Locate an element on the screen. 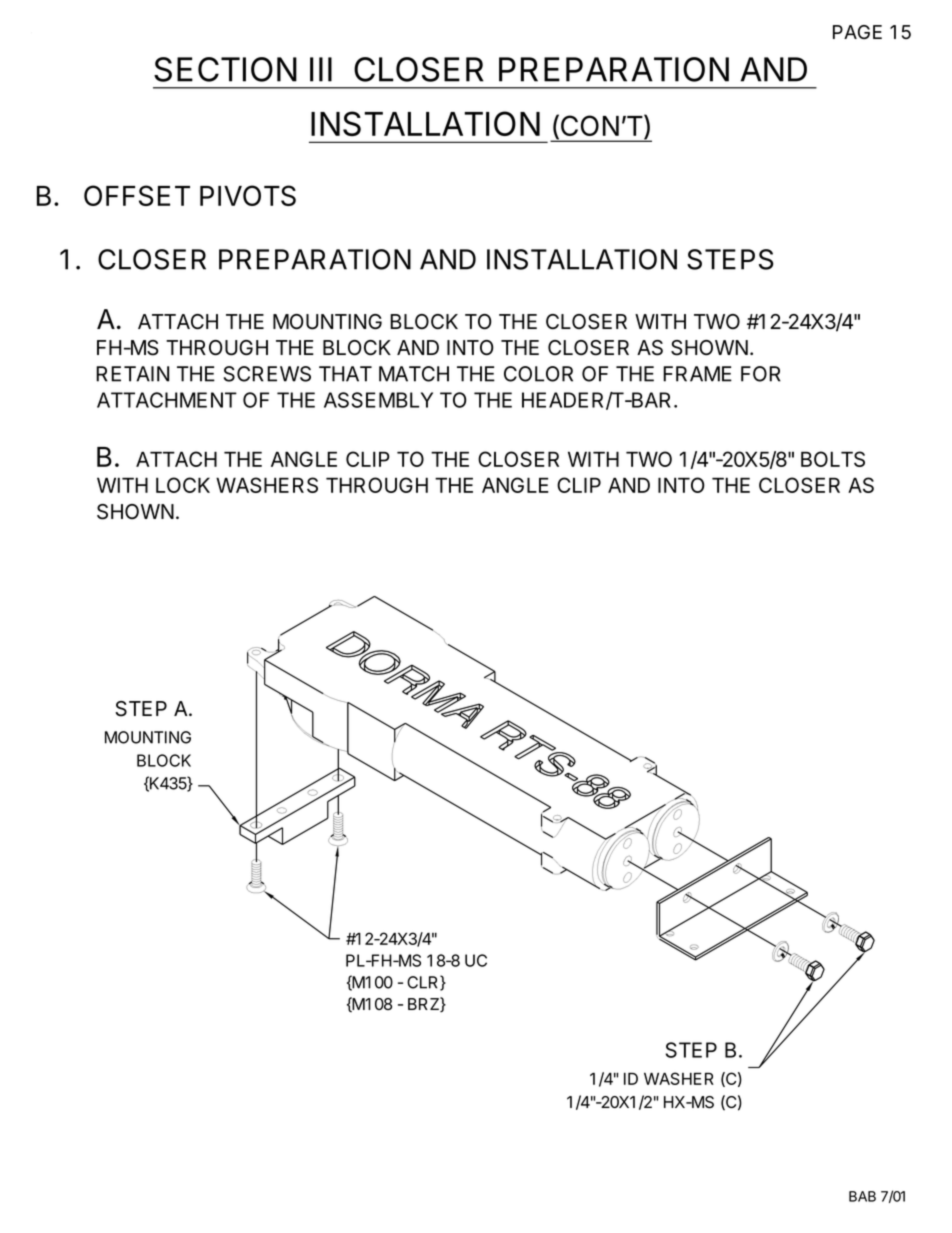 The width and height of the screenshot is (952, 1233). PAGE is located at coordinates (857, 32).
